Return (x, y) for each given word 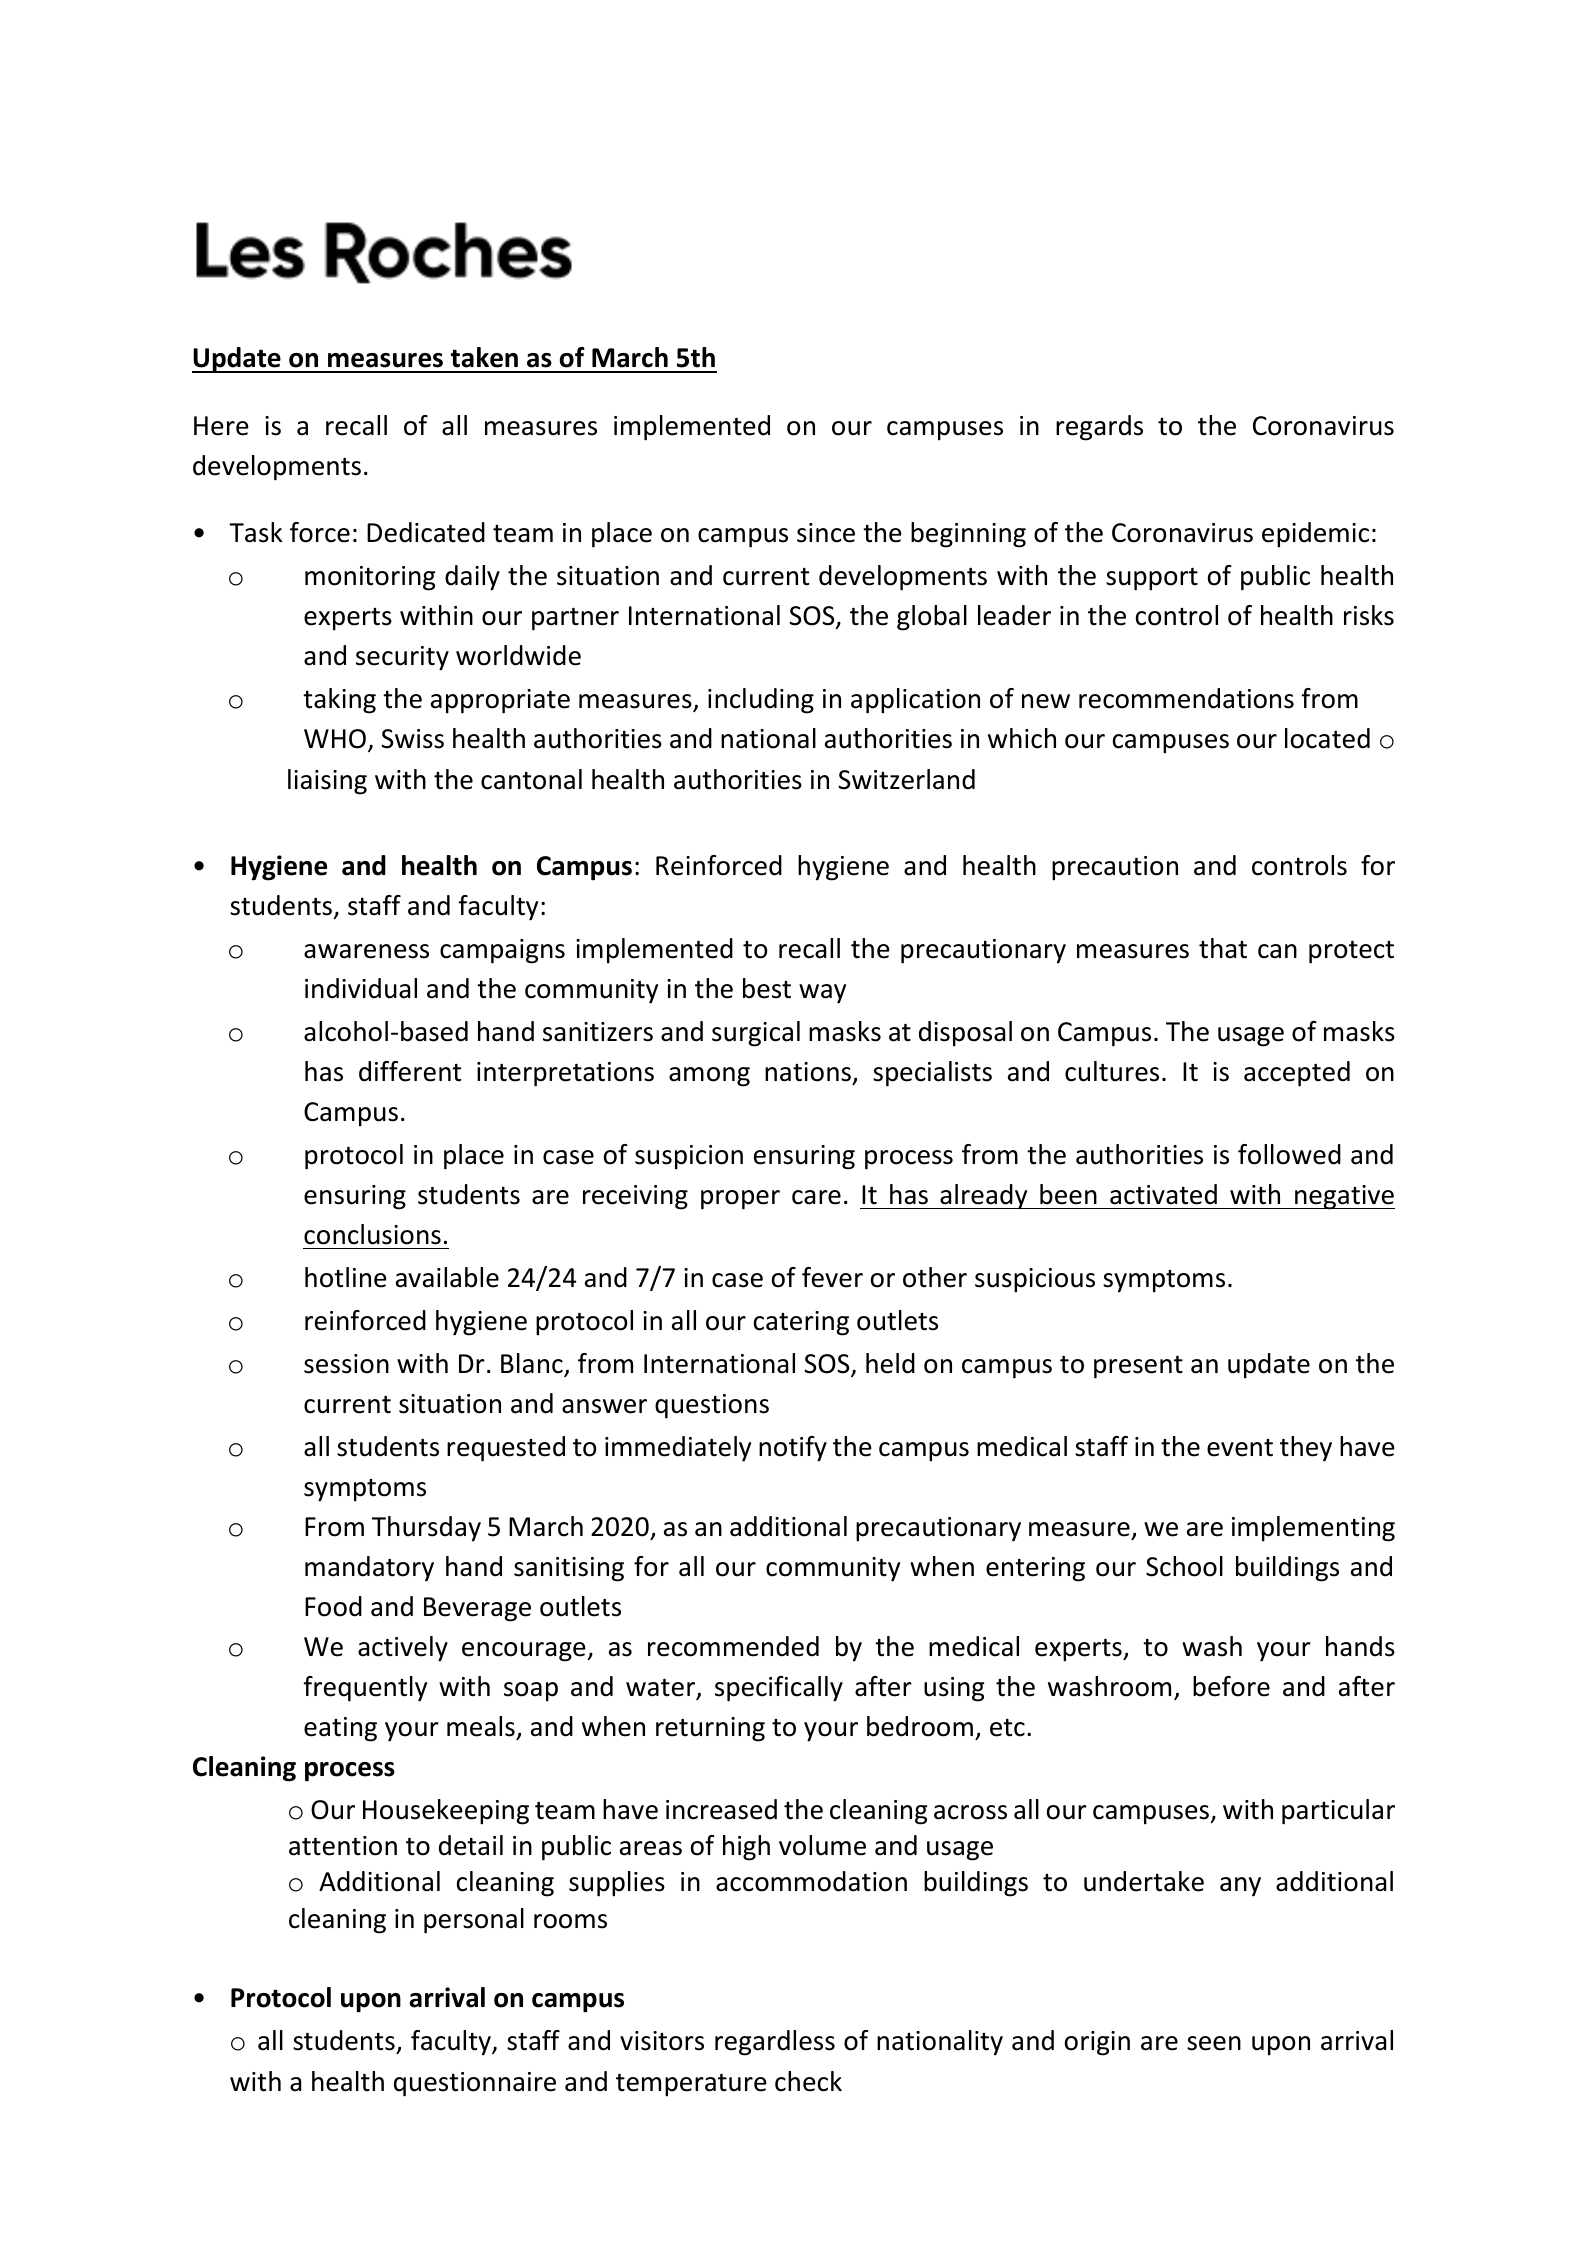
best (767, 988)
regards (1099, 428)
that (1223, 948)
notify (793, 1449)
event (1240, 1448)
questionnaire (475, 2084)
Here (221, 426)
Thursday (426, 1529)
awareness (366, 951)
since (826, 533)
